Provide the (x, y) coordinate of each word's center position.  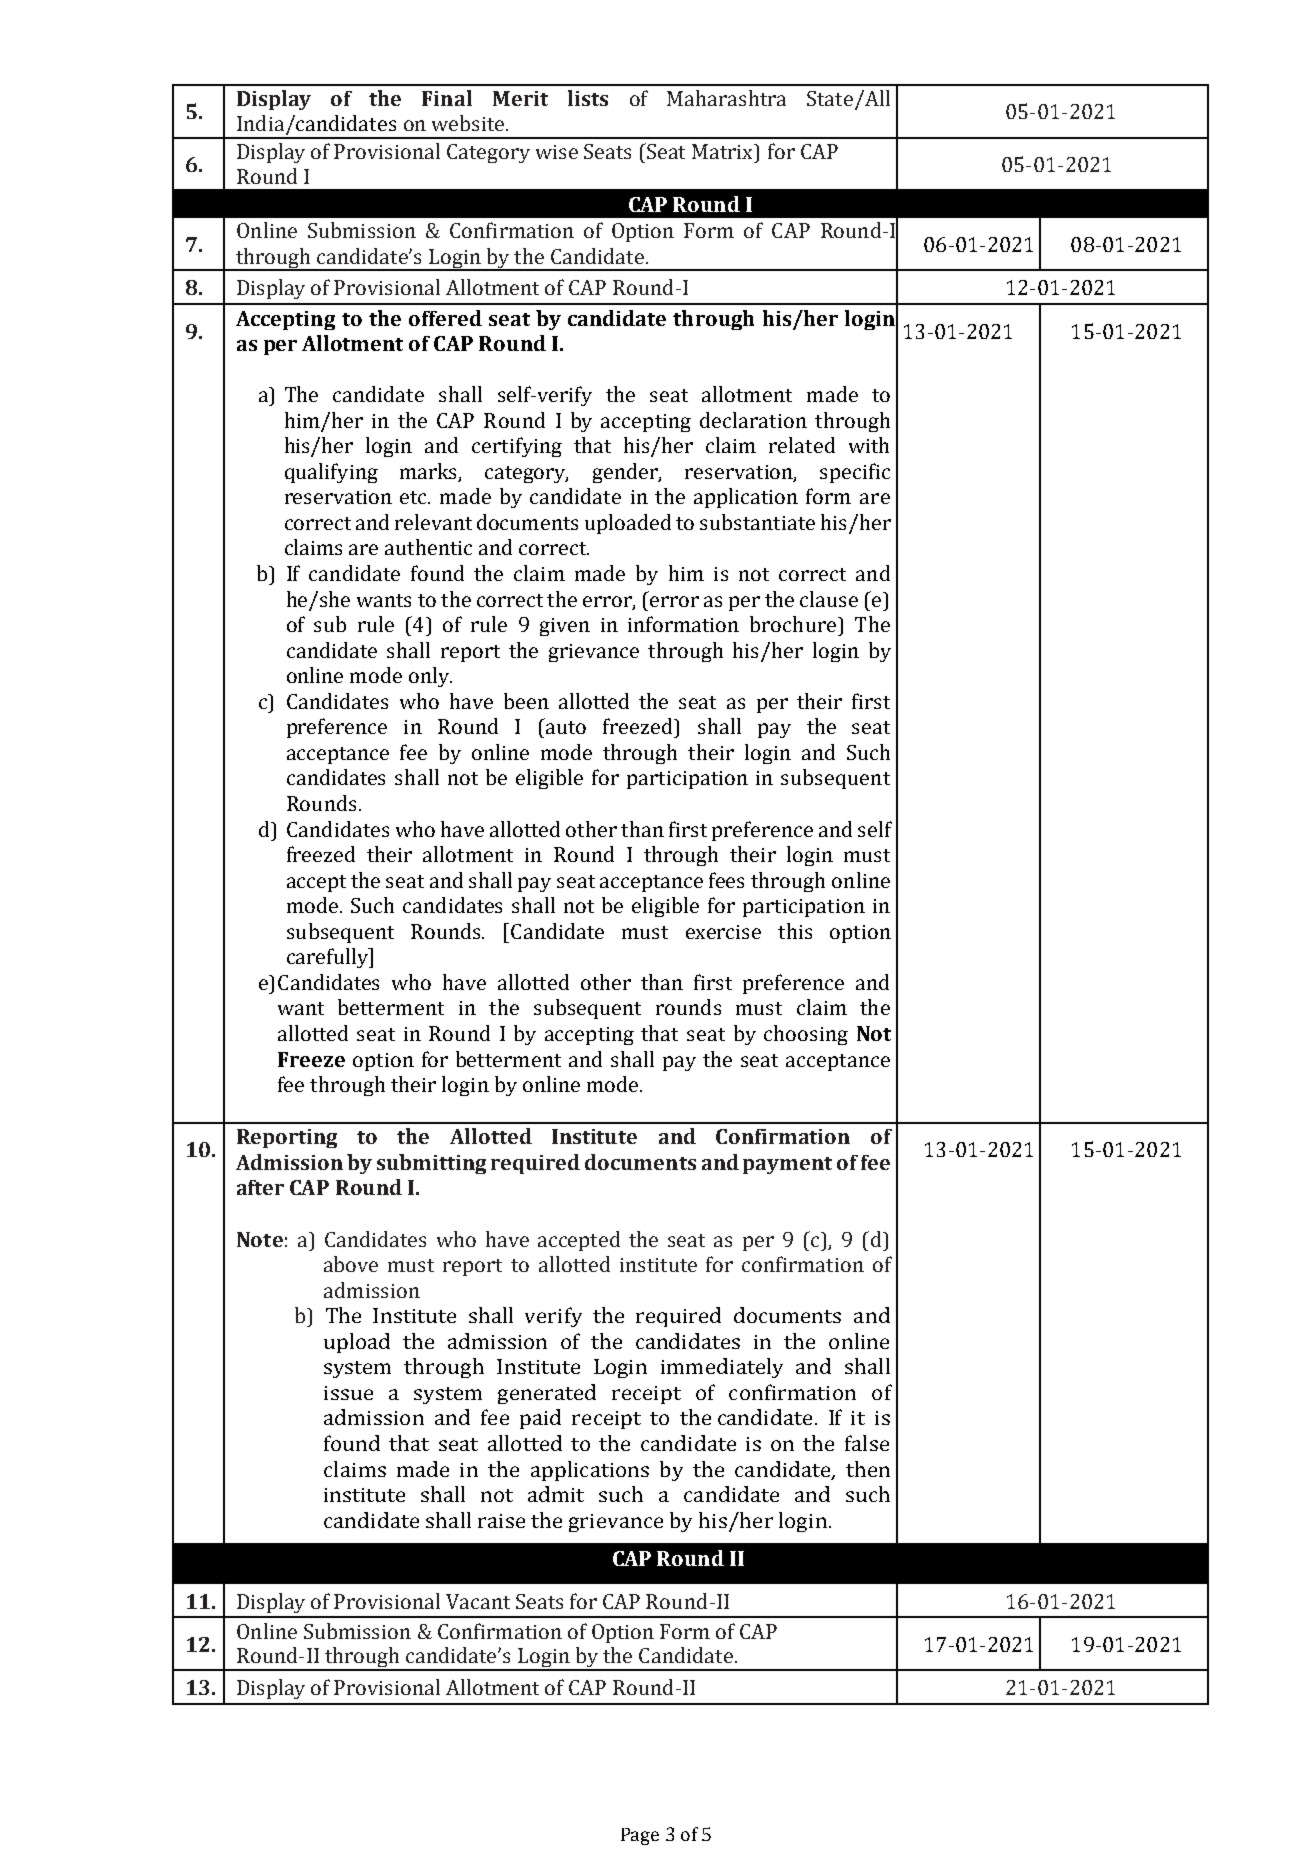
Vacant (478, 1601)
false (867, 1443)
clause (829, 599)
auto (566, 727)
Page (640, 1836)
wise (557, 152)
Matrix (724, 151)
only (430, 677)
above (351, 1264)
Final (447, 98)
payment (787, 1165)
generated (547, 1394)
